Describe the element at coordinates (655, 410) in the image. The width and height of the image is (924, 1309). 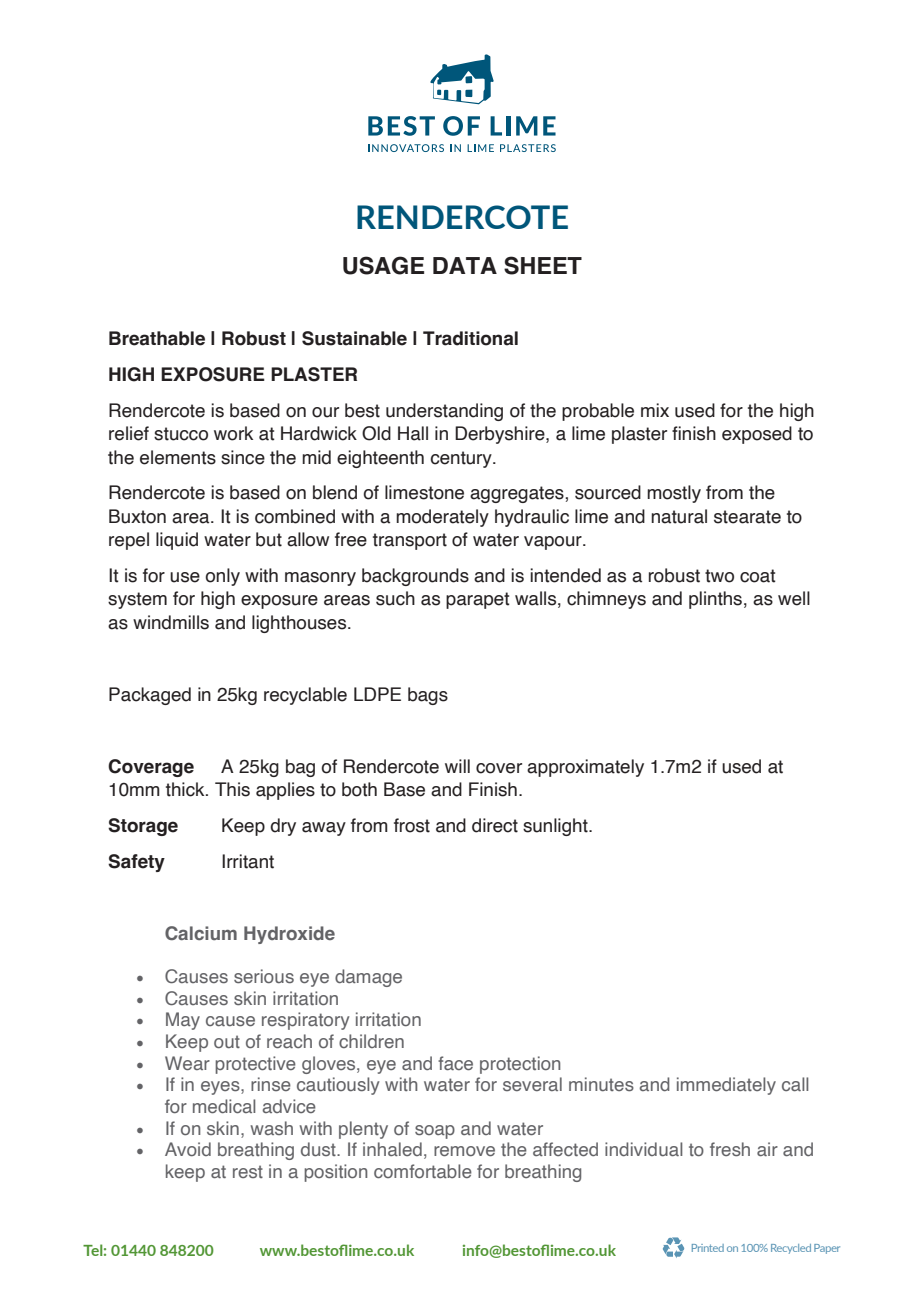
I see `mix` at that location.
